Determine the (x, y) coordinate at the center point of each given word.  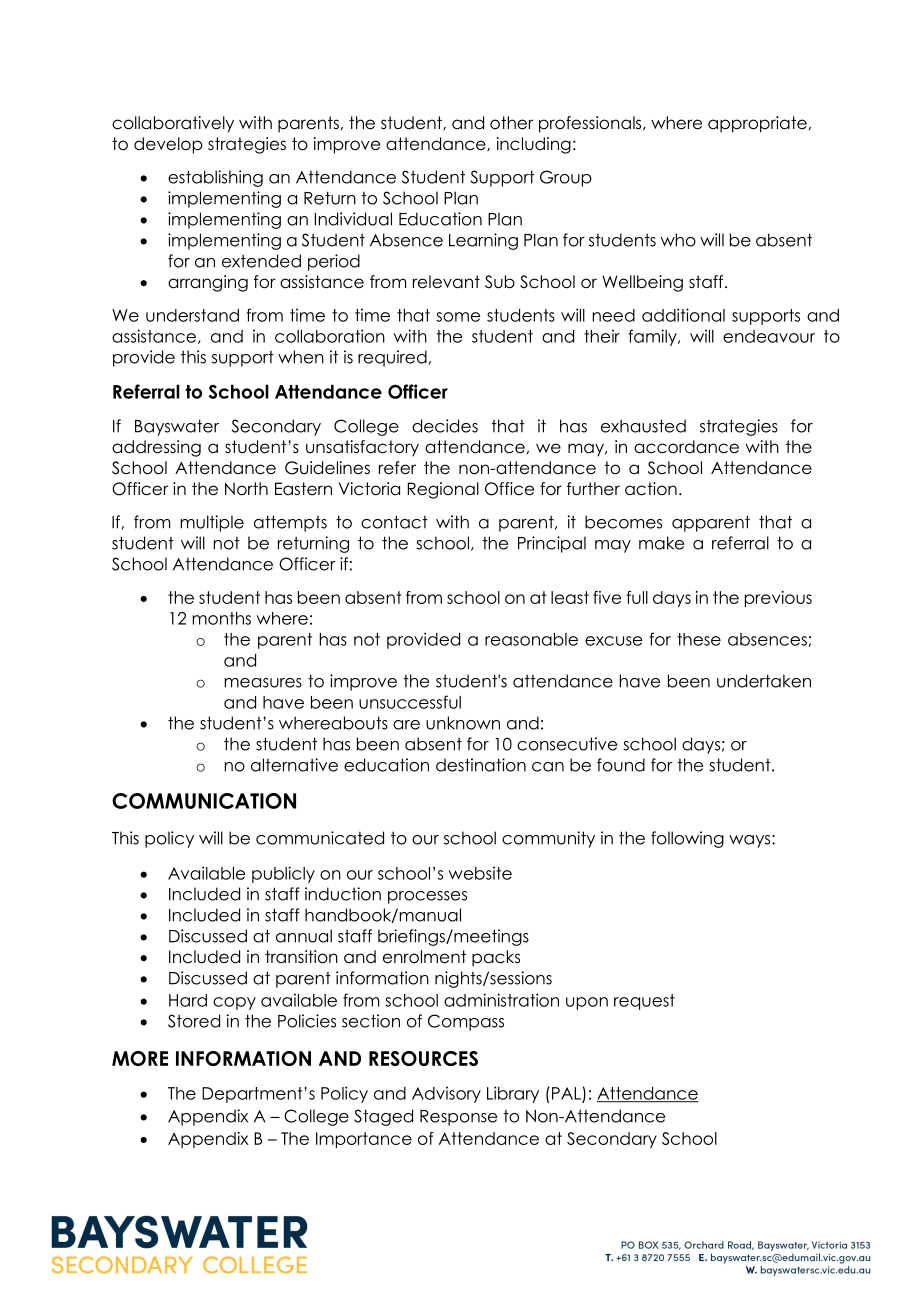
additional (683, 315)
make (661, 543)
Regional (443, 490)
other (511, 123)
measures (263, 683)
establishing (215, 178)
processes (427, 897)
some (458, 317)
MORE (140, 1058)
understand (192, 315)
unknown (463, 723)
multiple (212, 523)
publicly (283, 874)
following (687, 839)
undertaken (764, 681)
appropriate (757, 124)
